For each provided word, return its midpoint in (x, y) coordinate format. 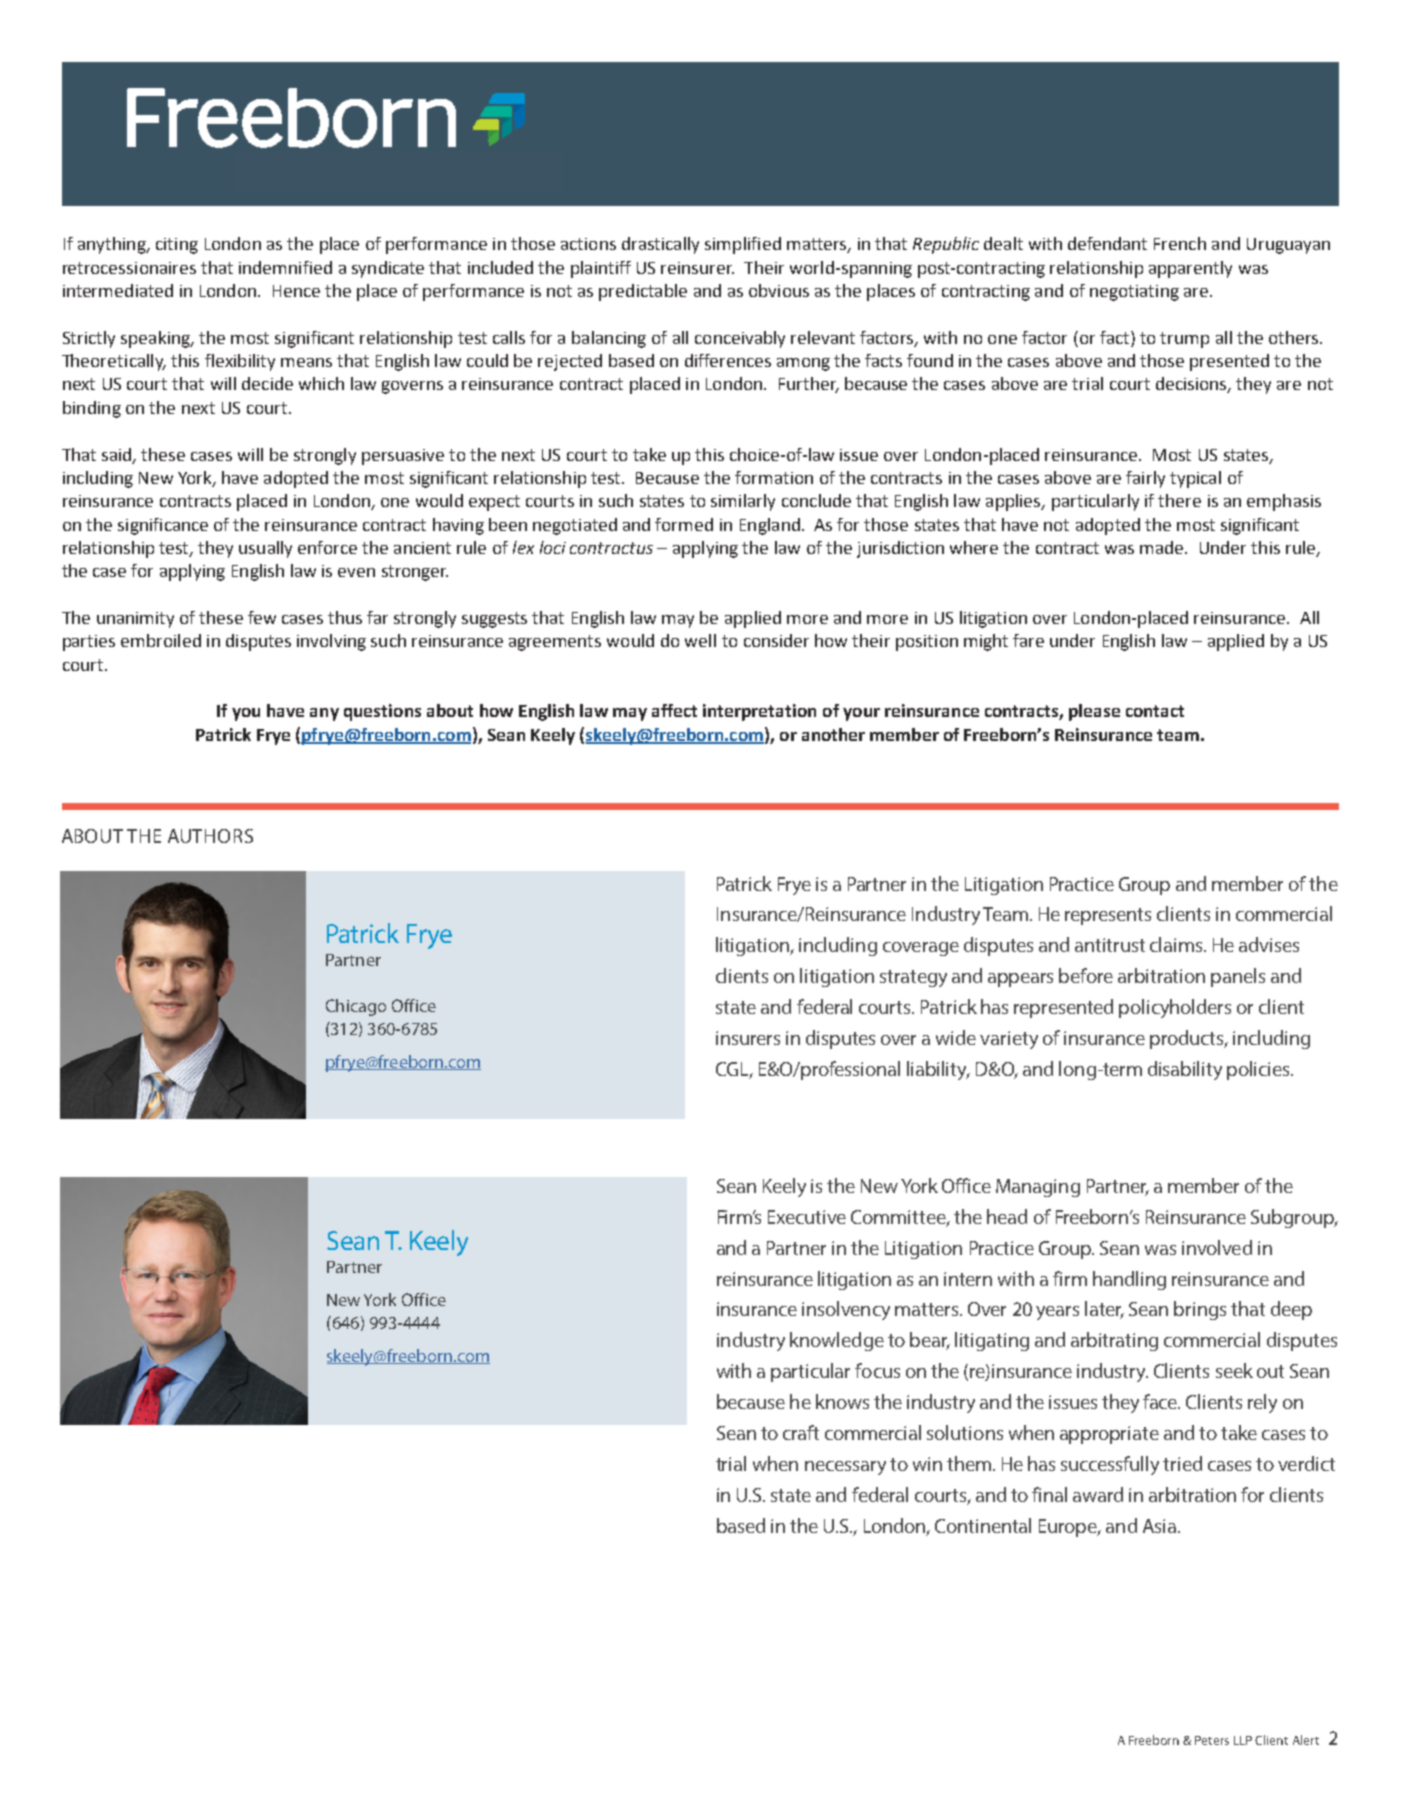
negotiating (1134, 293)
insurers (748, 1038)
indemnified (285, 267)
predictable (643, 292)
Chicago (356, 1007)
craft (801, 1432)
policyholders (1175, 1008)
